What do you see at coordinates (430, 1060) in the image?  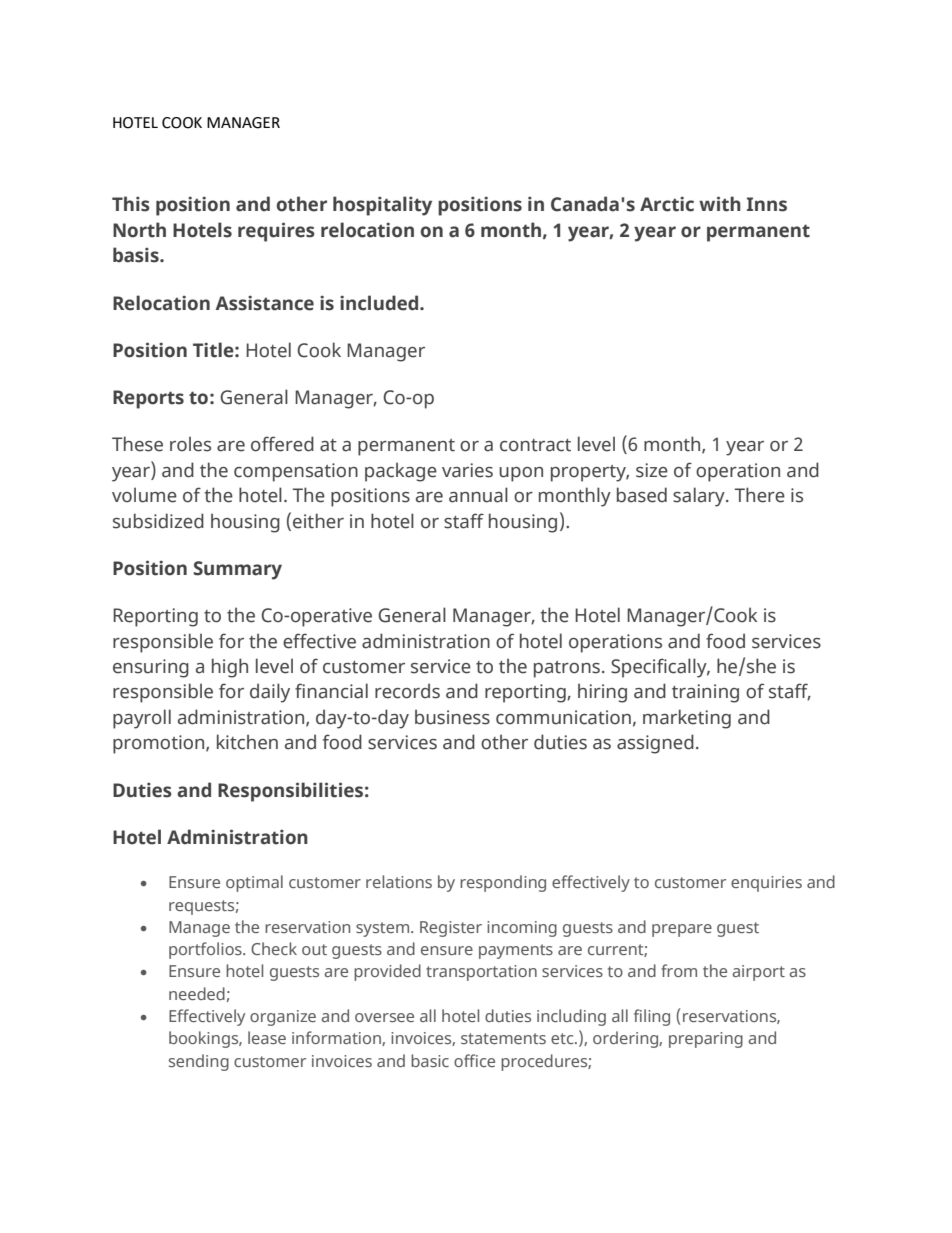 I see `basic` at bounding box center [430, 1060].
